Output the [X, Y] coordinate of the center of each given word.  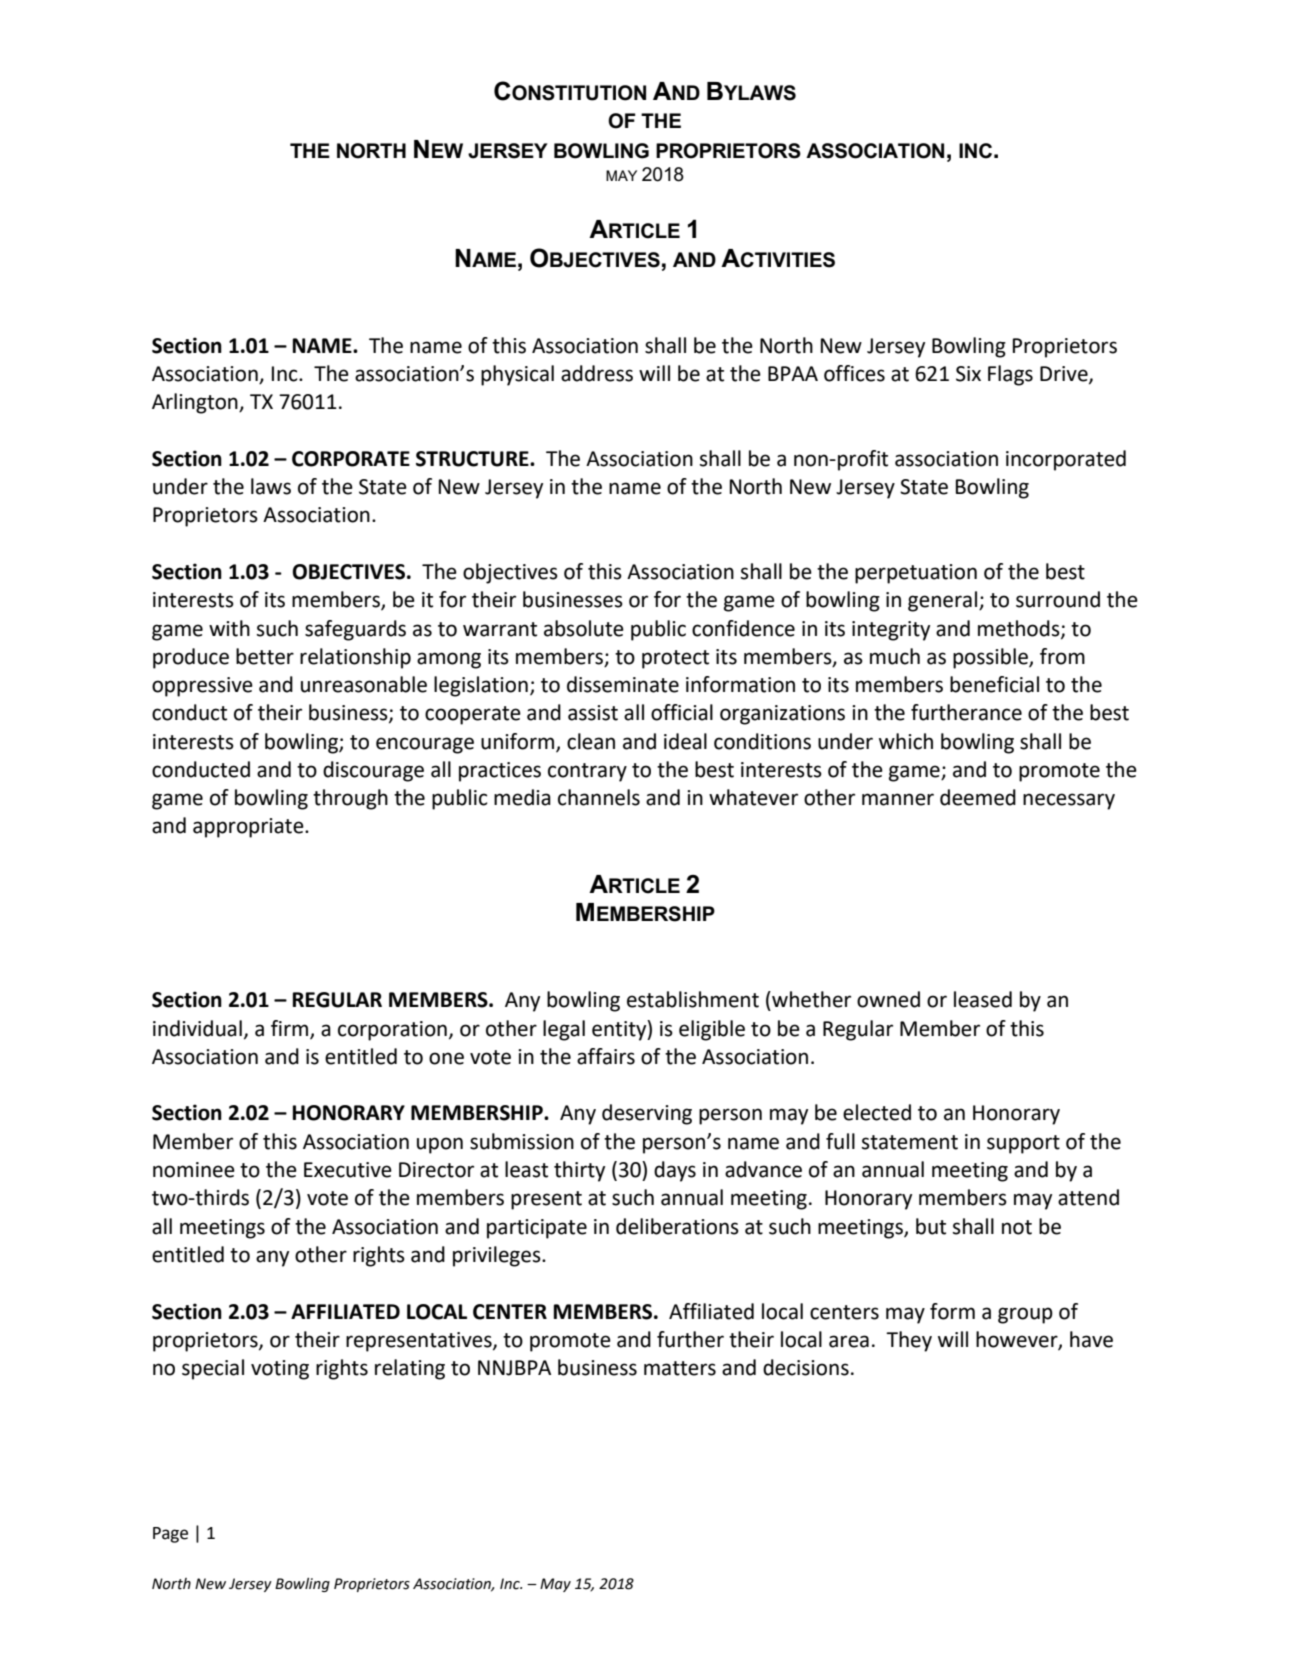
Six [968, 374]
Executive [348, 1170]
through [350, 799]
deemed [978, 797]
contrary [587, 772]
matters [680, 1368]
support [1023, 1144]
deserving [647, 1114]
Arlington [196, 403]
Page [170, 1535]
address [597, 373]
